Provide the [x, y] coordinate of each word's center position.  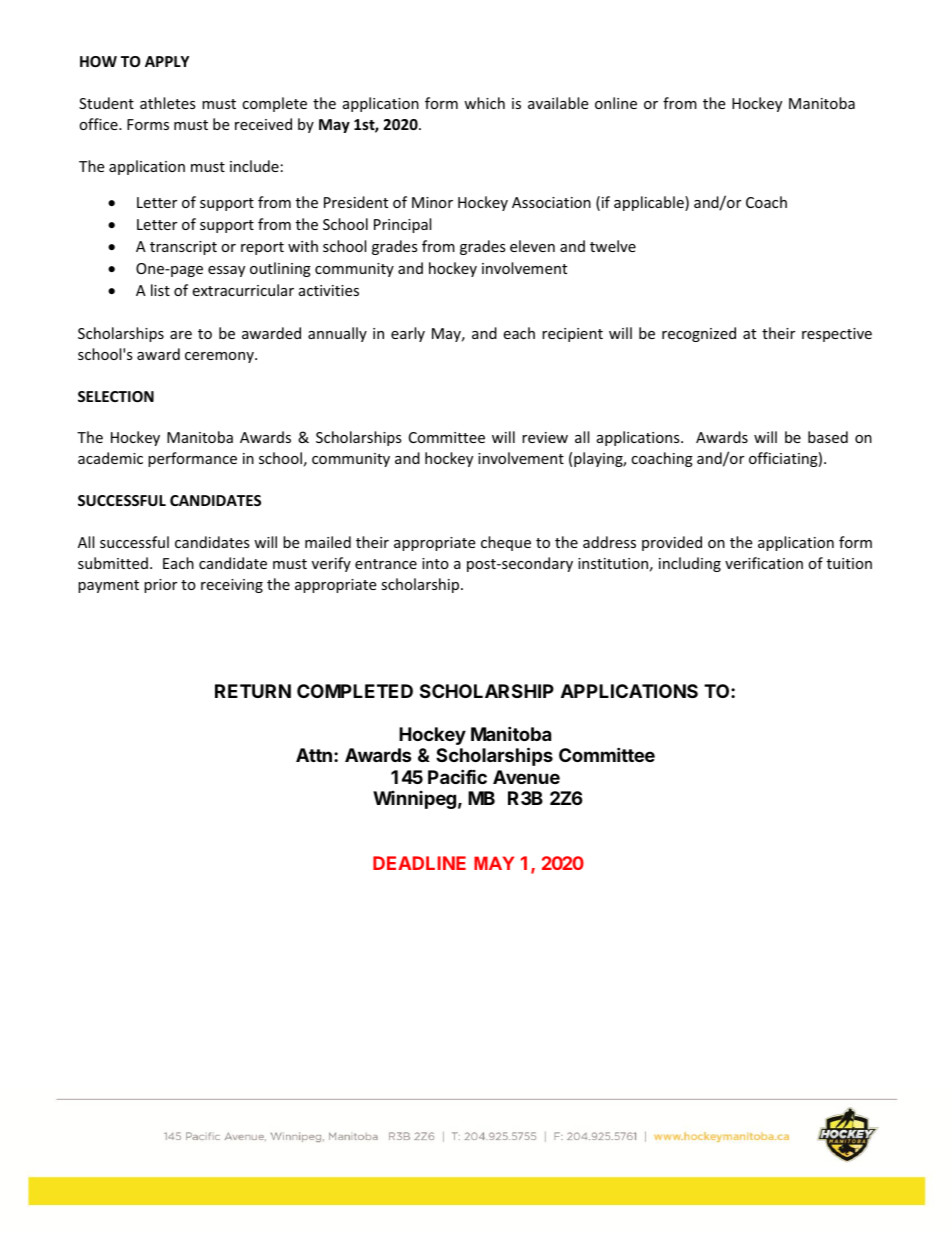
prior [160, 586]
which [484, 103]
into [435, 563]
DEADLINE [419, 863]
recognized [699, 334]
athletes [168, 103]
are [181, 335]
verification [764, 563]
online [616, 103]
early [408, 334]
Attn [314, 755]
